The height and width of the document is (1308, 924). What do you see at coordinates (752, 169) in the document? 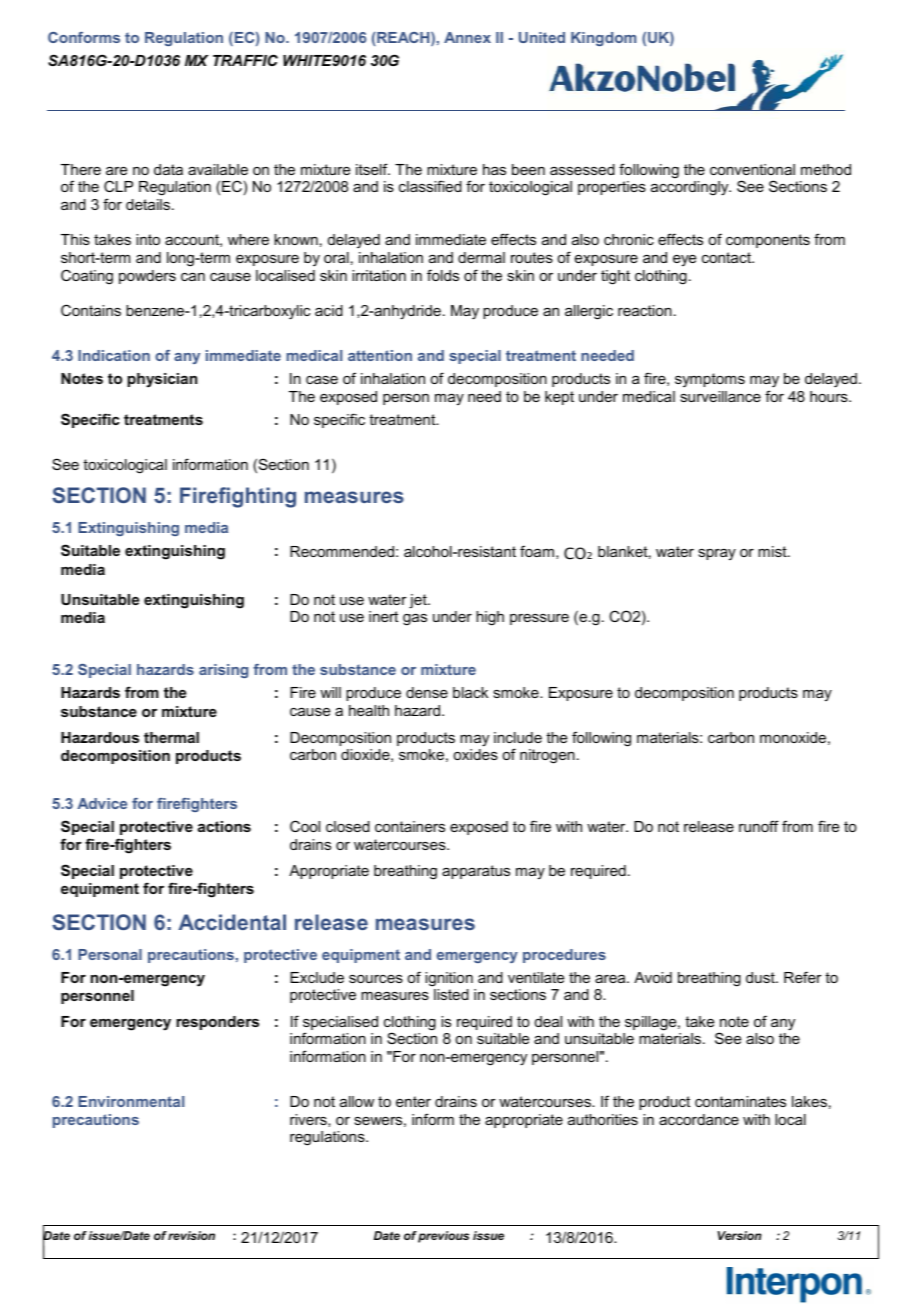
I see `conventional` at bounding box center [752, 169].
